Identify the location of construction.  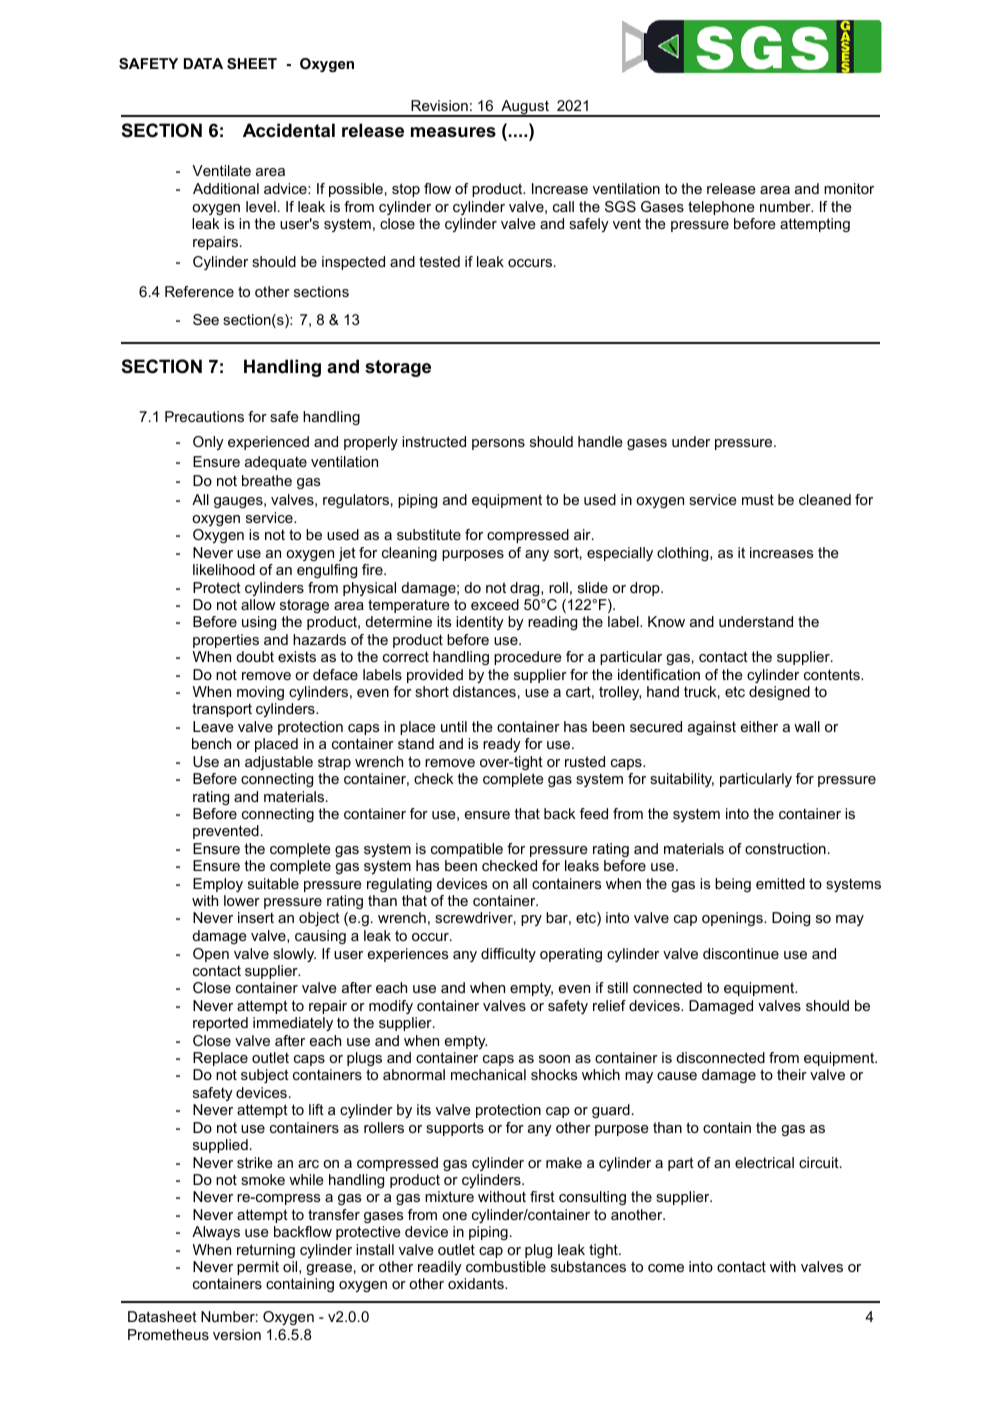
(785, 848).
